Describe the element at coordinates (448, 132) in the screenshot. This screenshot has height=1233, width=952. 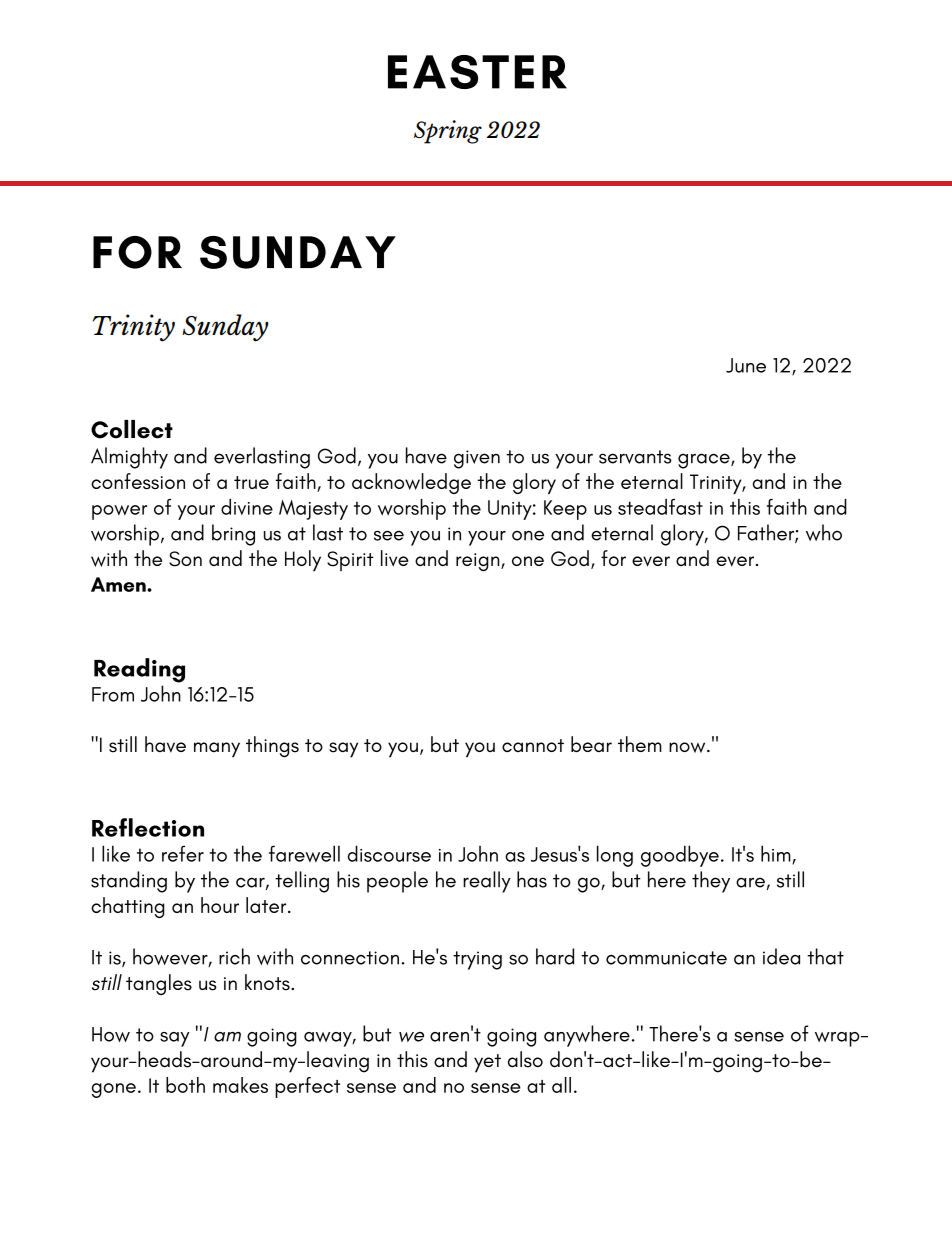
I see `Spring` at that location.
